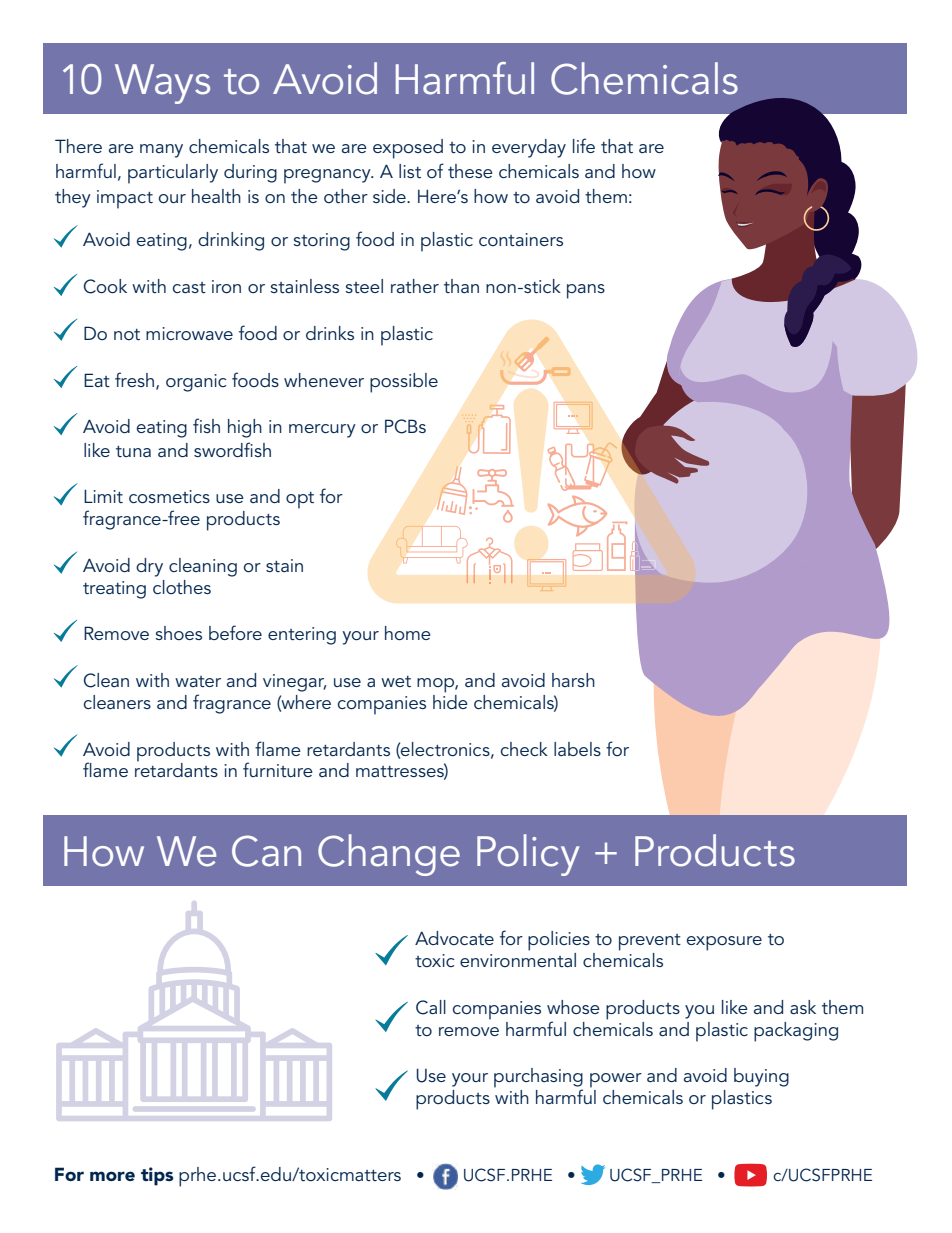  Describe the element at coordinates (408, 633) in the image. I see `home` at that location.
